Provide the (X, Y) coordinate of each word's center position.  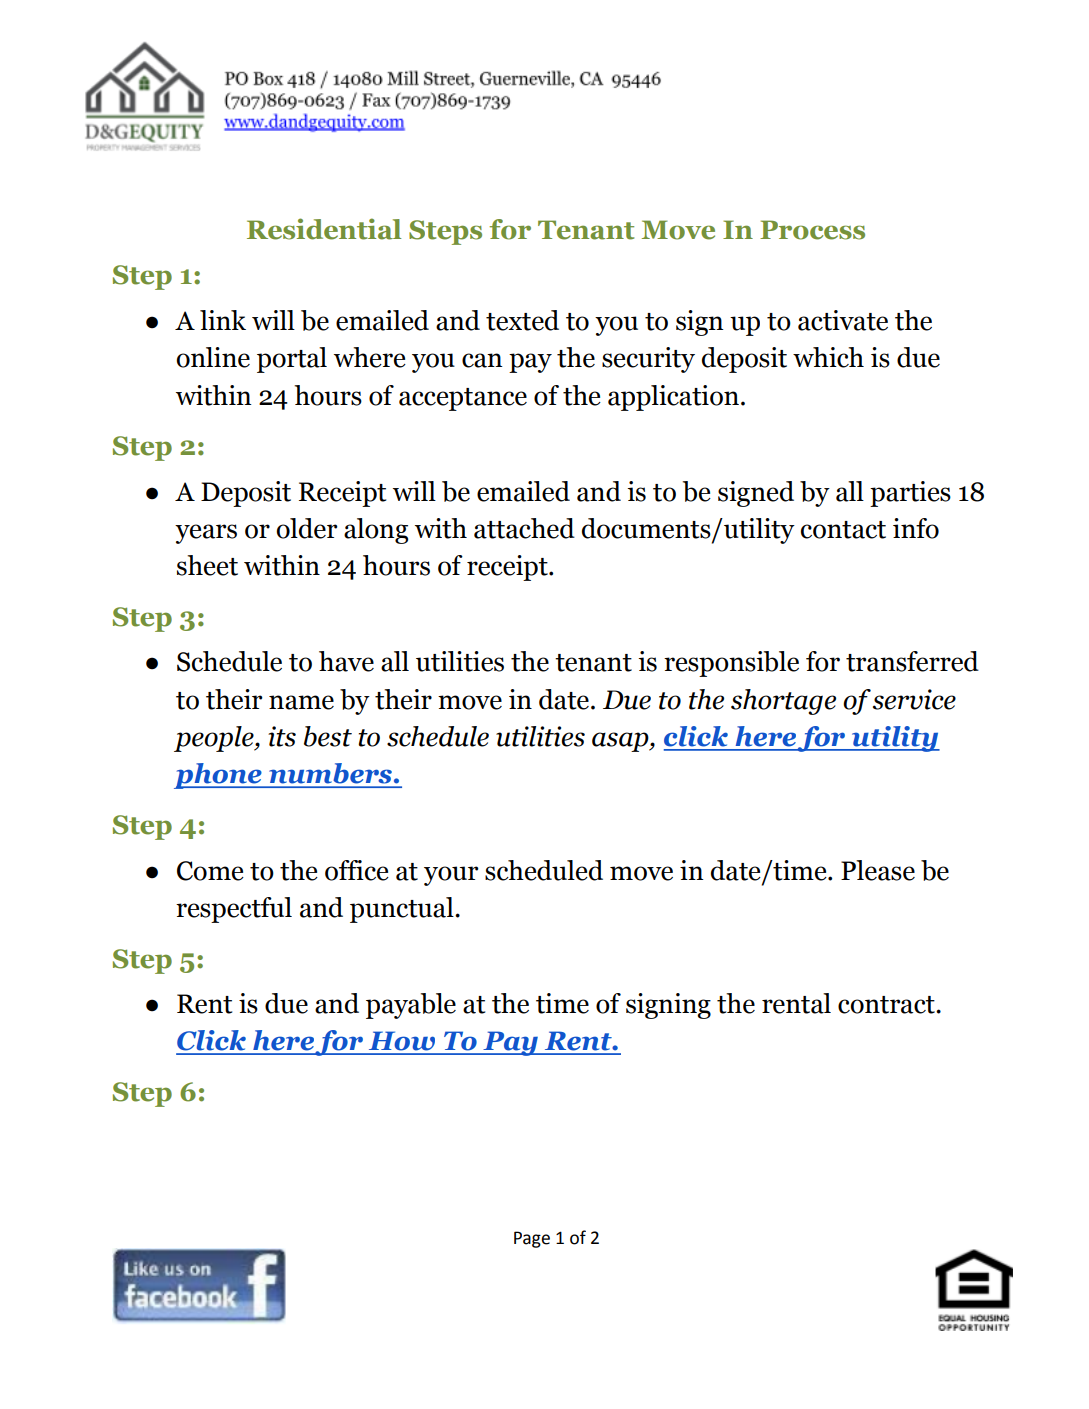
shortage (783, 702)
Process (812, 230)
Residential (324, 229)
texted (522, 320)
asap (621, 742)
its (282, 736)
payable (411, 1006)
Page (532, 1239)
